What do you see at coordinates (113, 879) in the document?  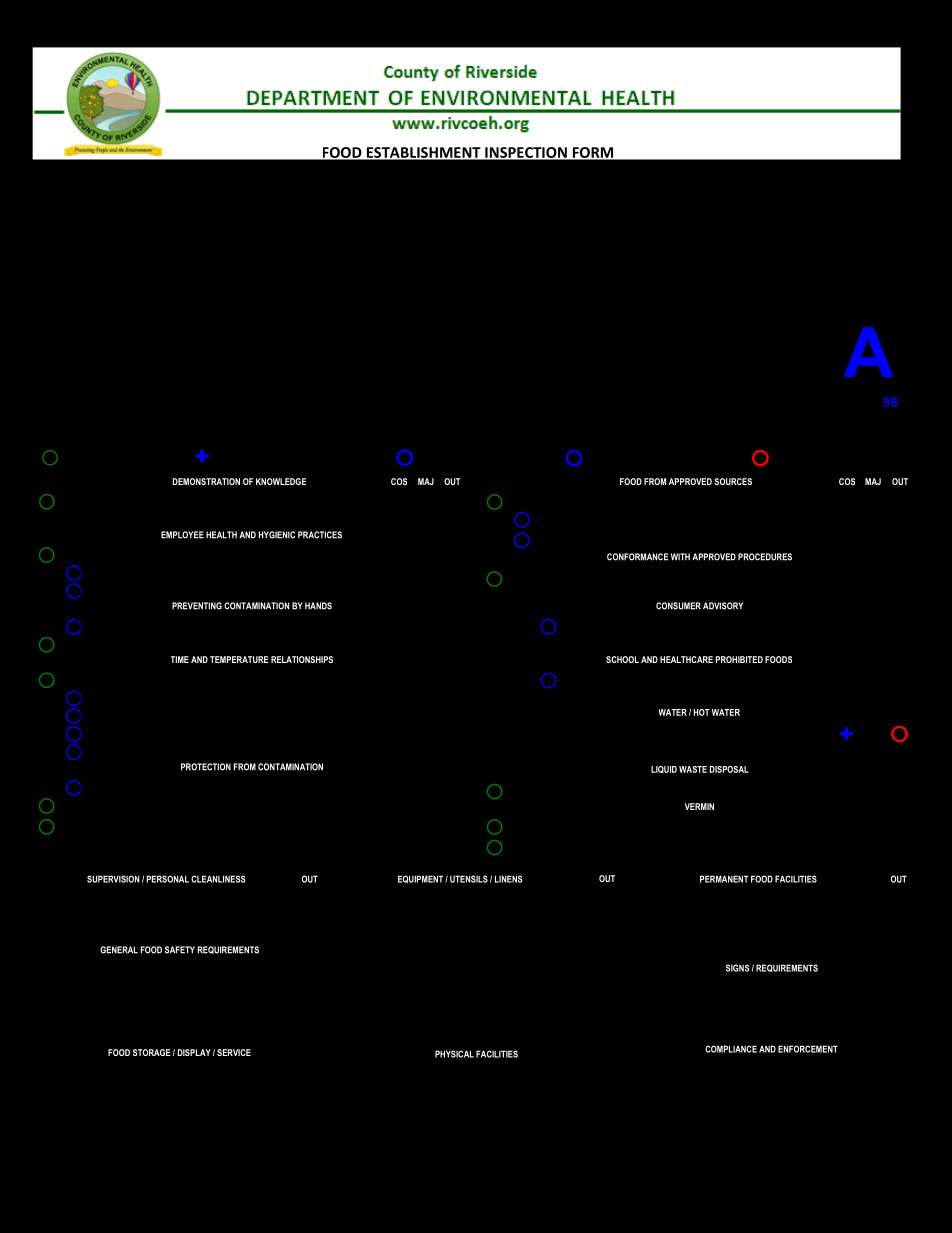 I see `SUPERVISION` at bounding box center [113, 879].
